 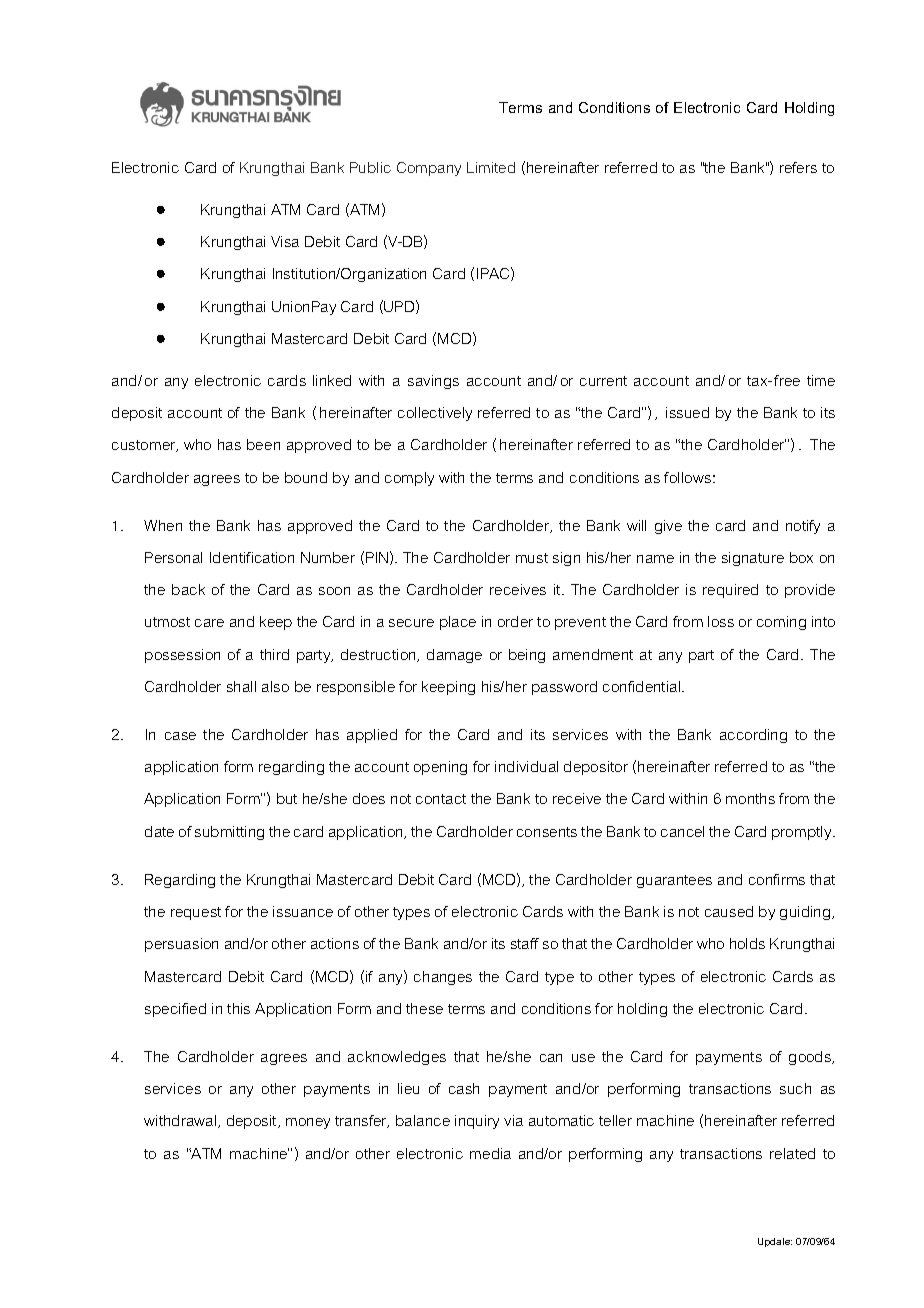 What do you see at coordinates (687, 477) in the screenshot?
I see `follows` at bounding box center [687, 477].
